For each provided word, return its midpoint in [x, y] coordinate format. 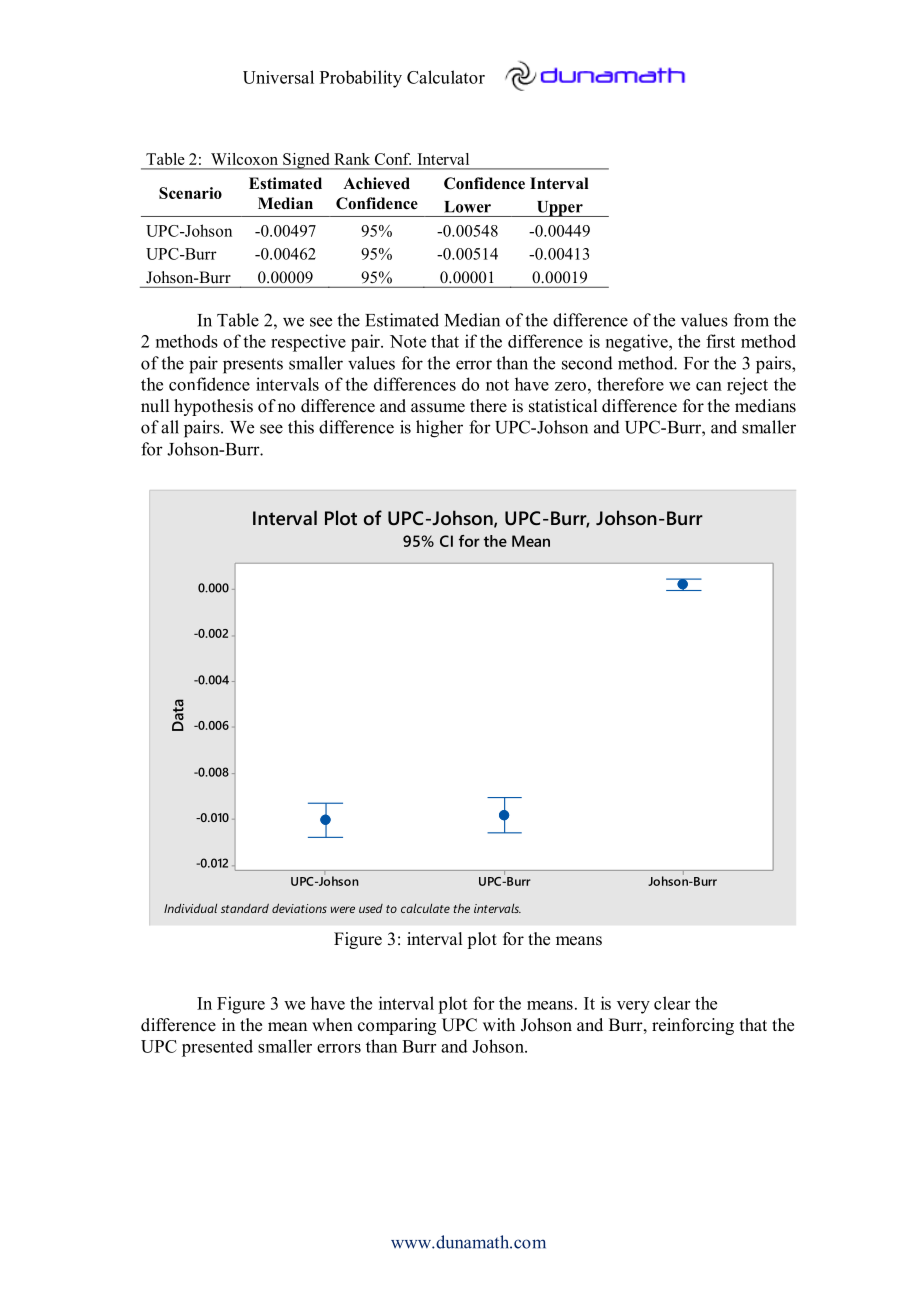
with [499, 1024]
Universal [278, 77]
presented [217, 1048]
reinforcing [693, 1026]
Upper [559, 209]
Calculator [446, 77]
